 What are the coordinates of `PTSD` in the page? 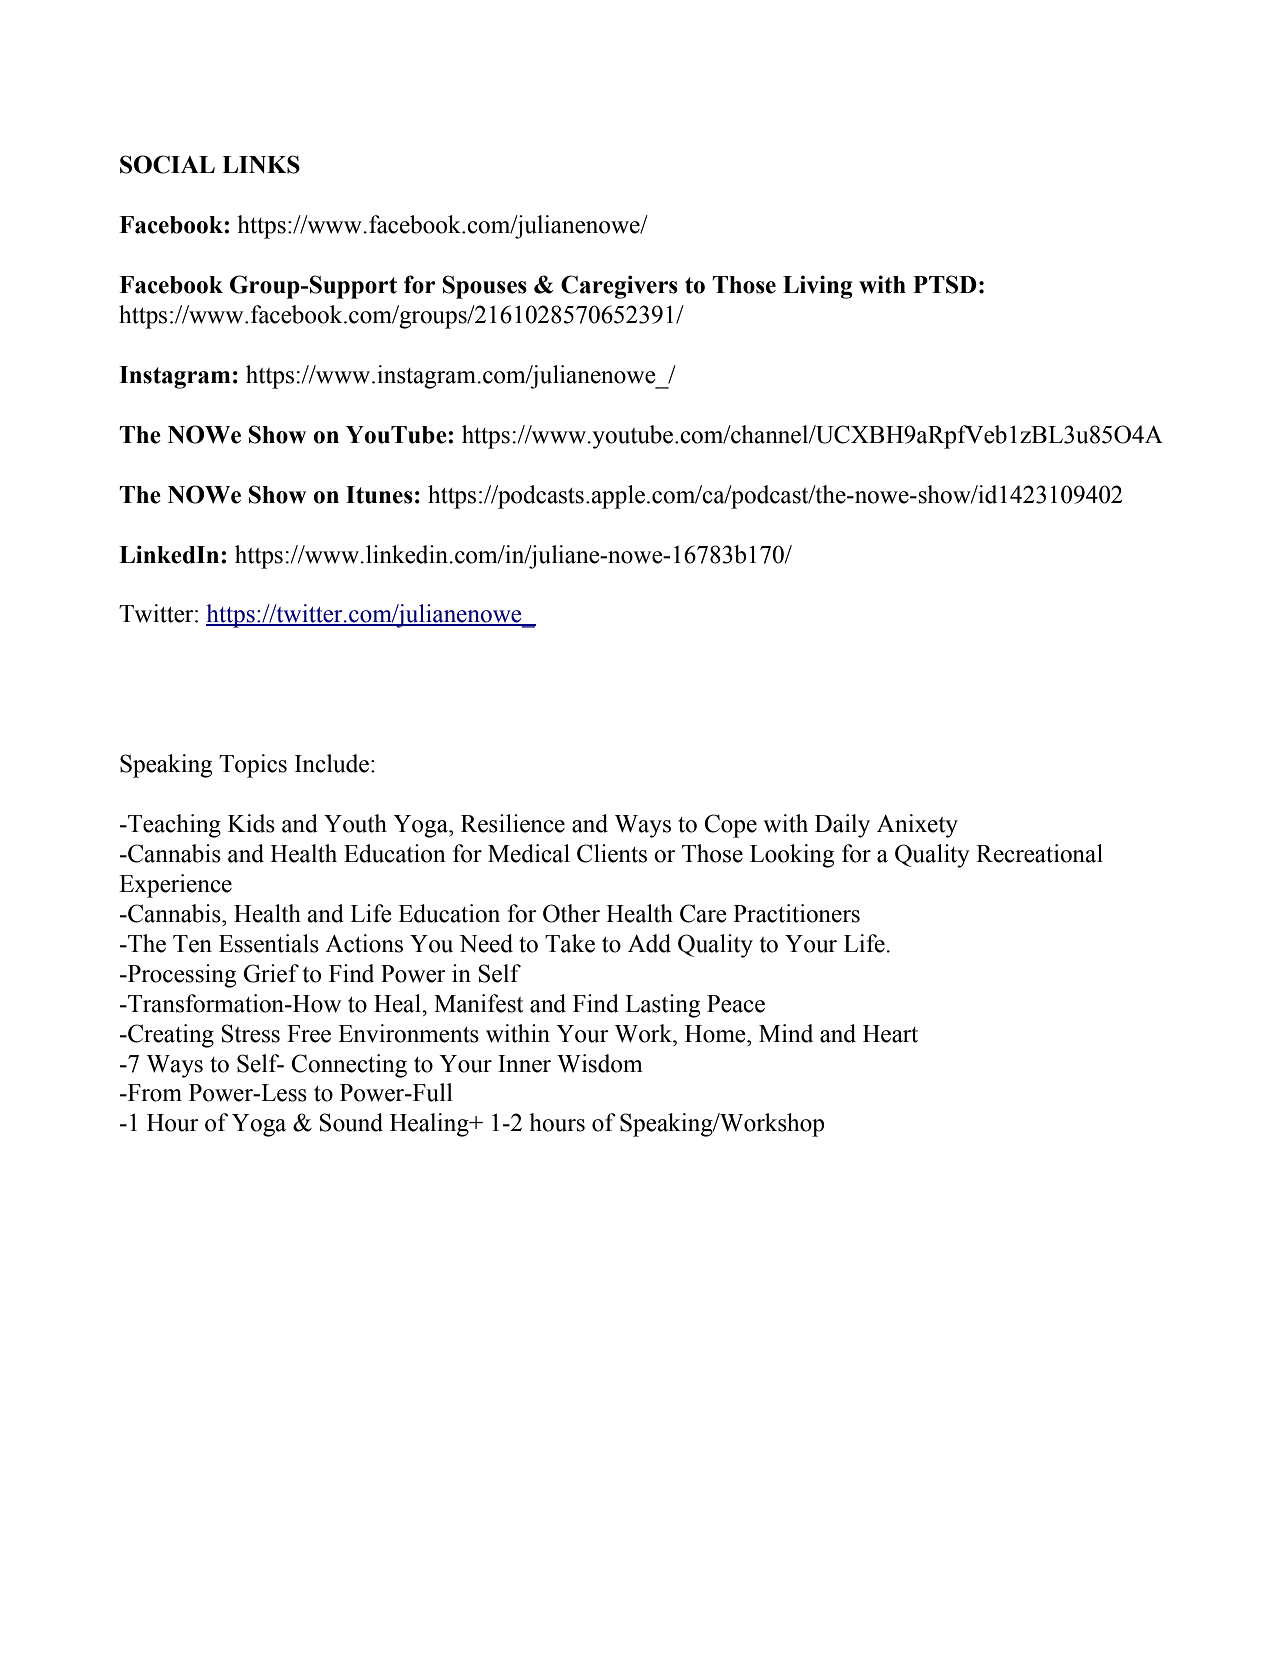 It's located at (945, 284).
